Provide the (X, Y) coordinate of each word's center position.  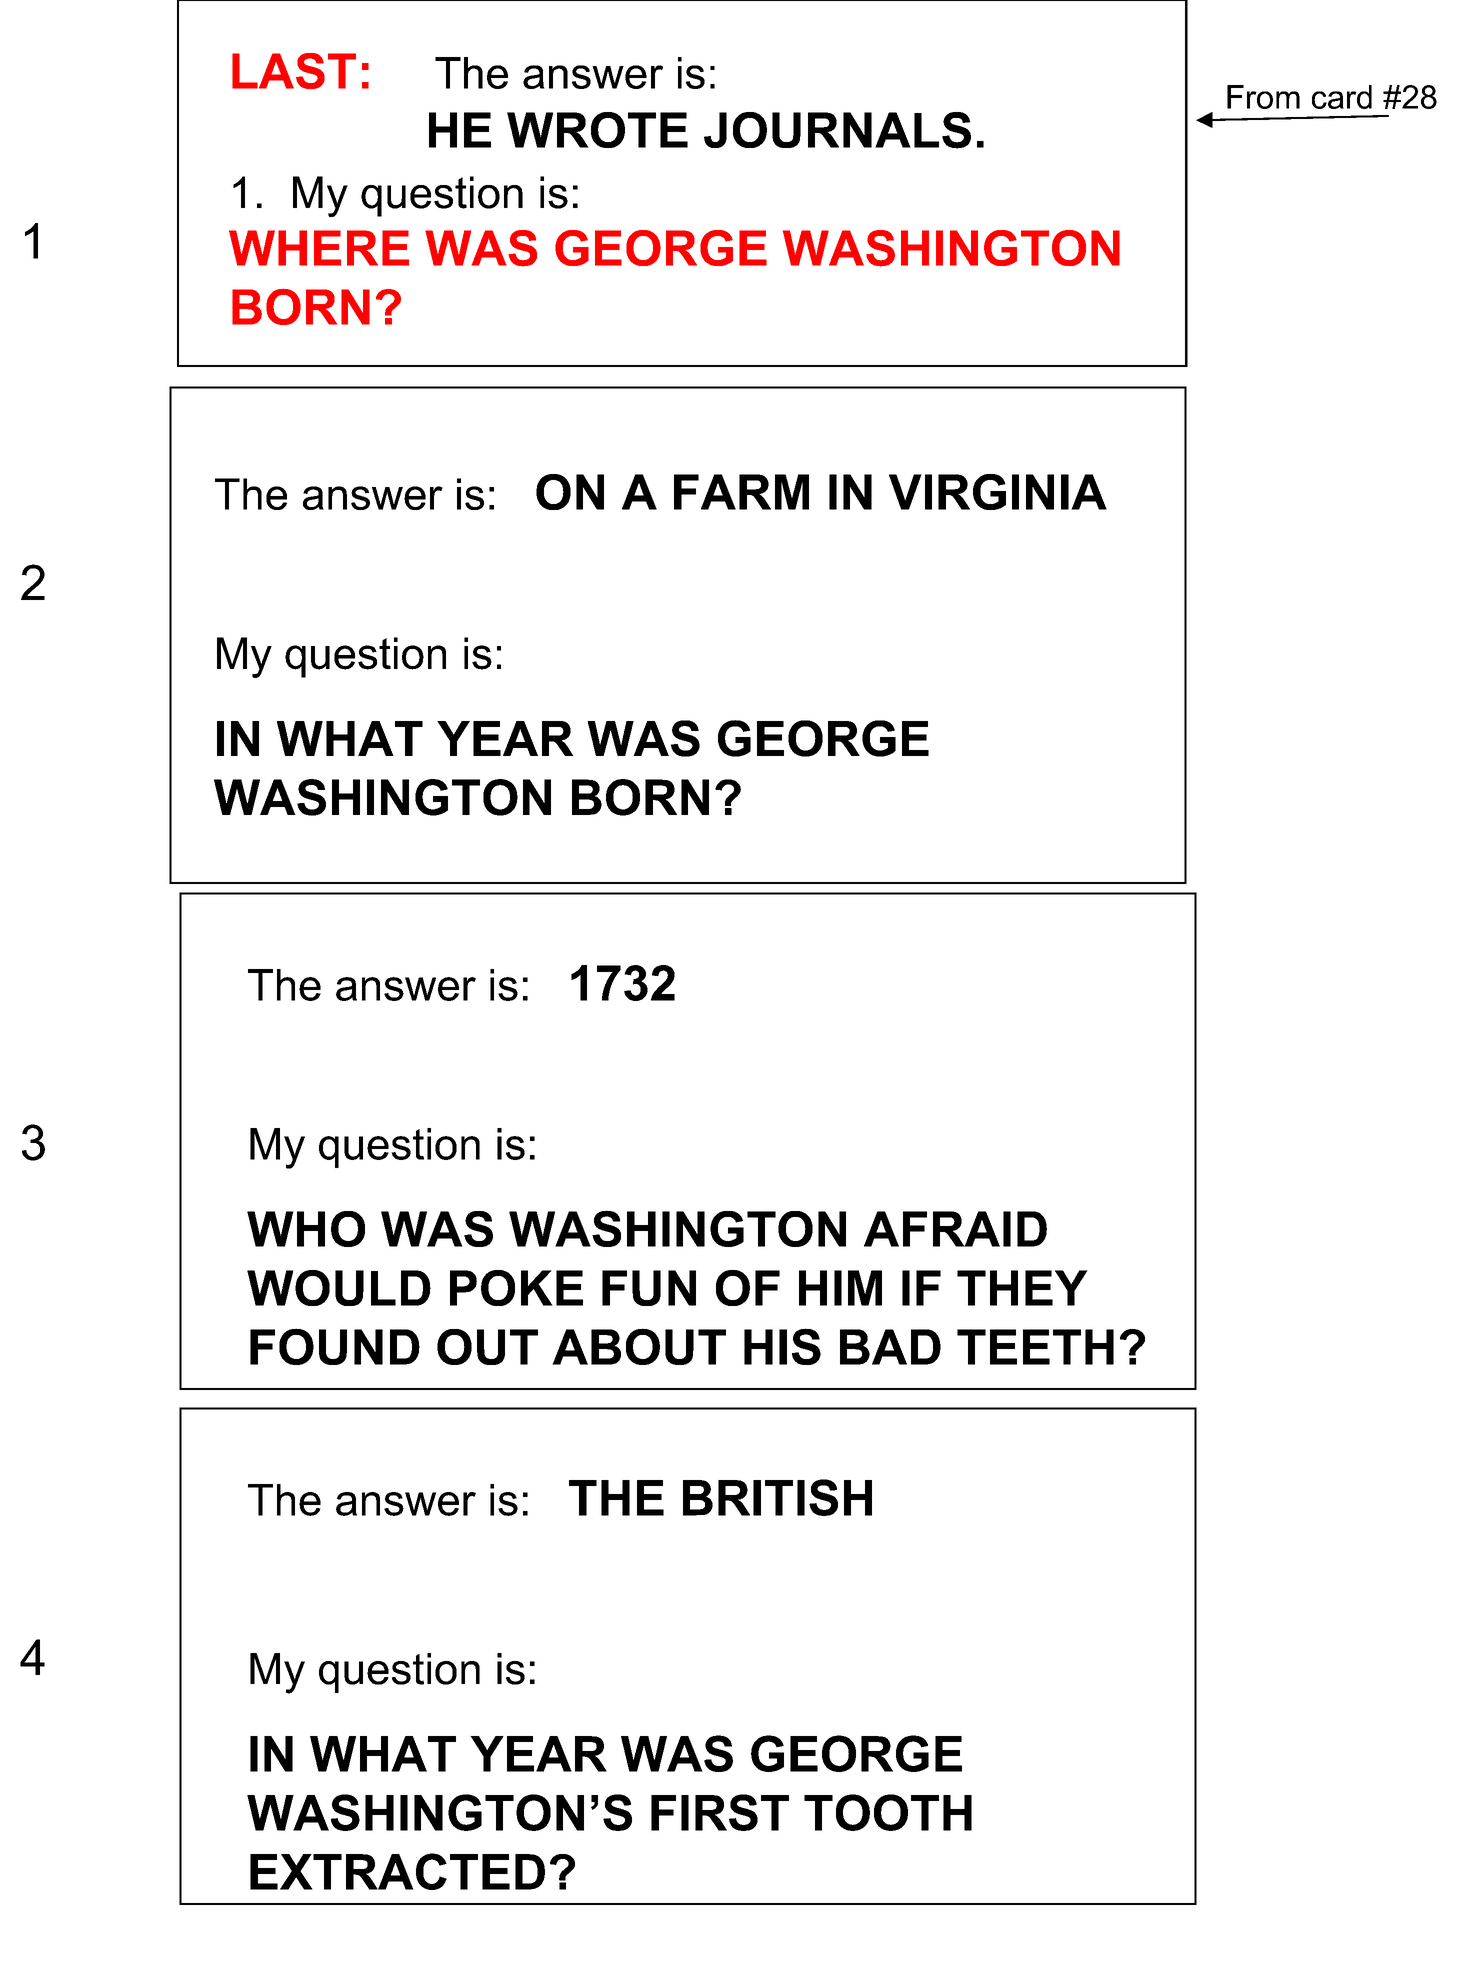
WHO (306, 1229)
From (1263, 97)
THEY (1022, 1288)
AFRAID (955, 1229)
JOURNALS (837, 130)
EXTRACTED (397, 1871)
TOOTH (888, 1812)
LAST (294, 71)
